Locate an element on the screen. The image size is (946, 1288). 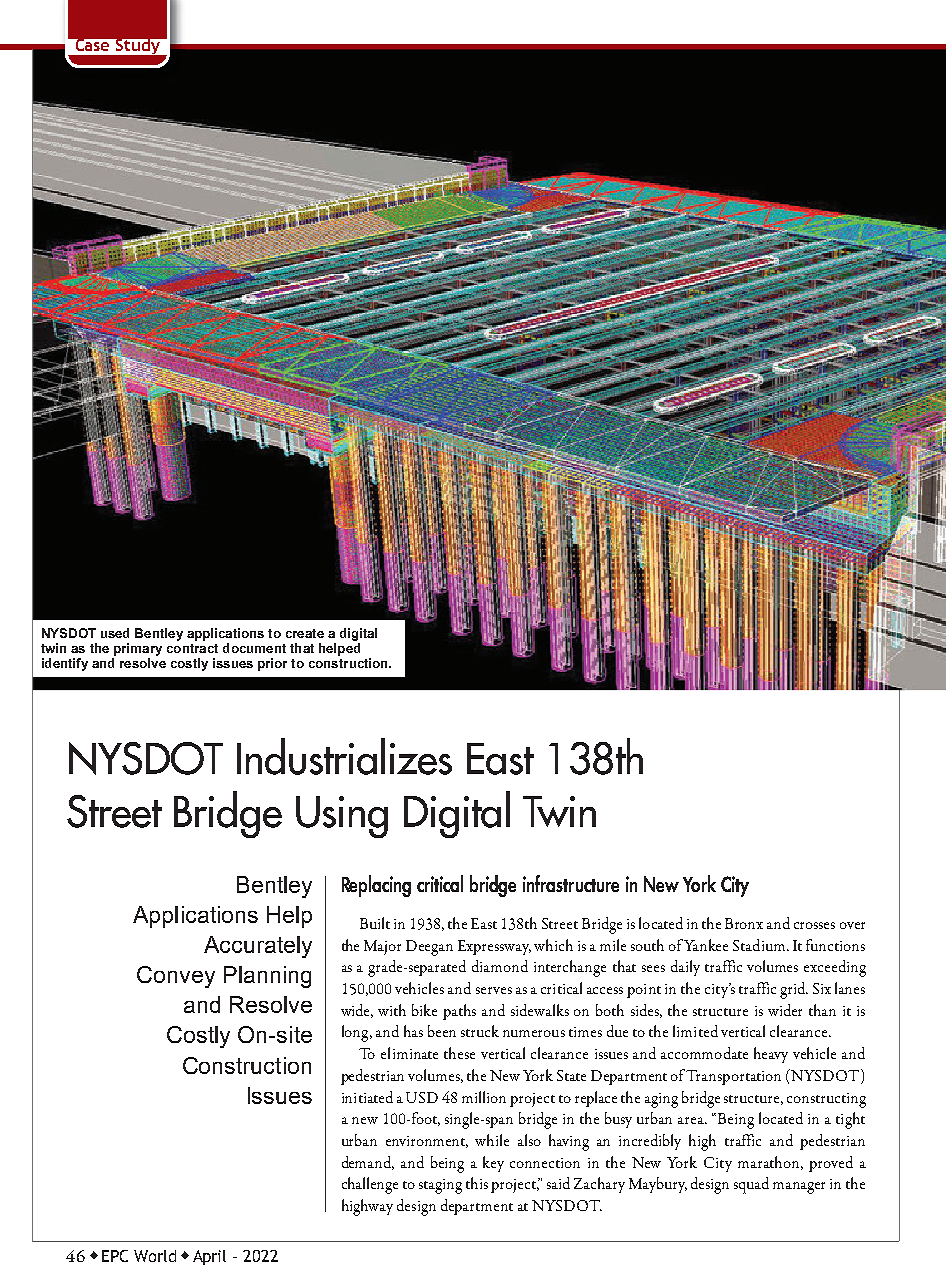
World is located at coordinates (155, 1256).
